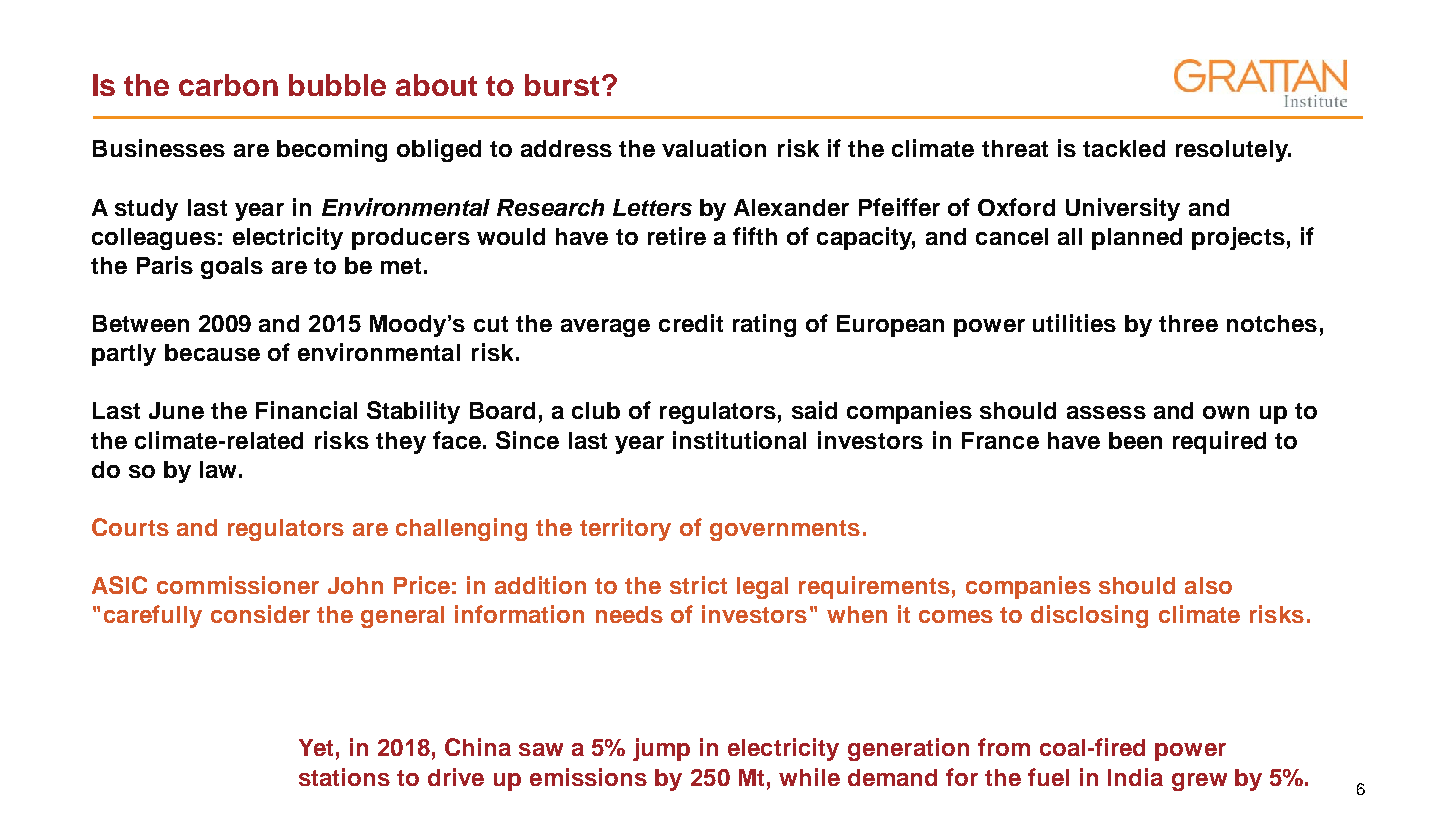 This screenshot has width=1456, height=819. What do you see at coordinates (344, 777) in the screenshot?
I see `stations` at bounding box center [344, 777].
